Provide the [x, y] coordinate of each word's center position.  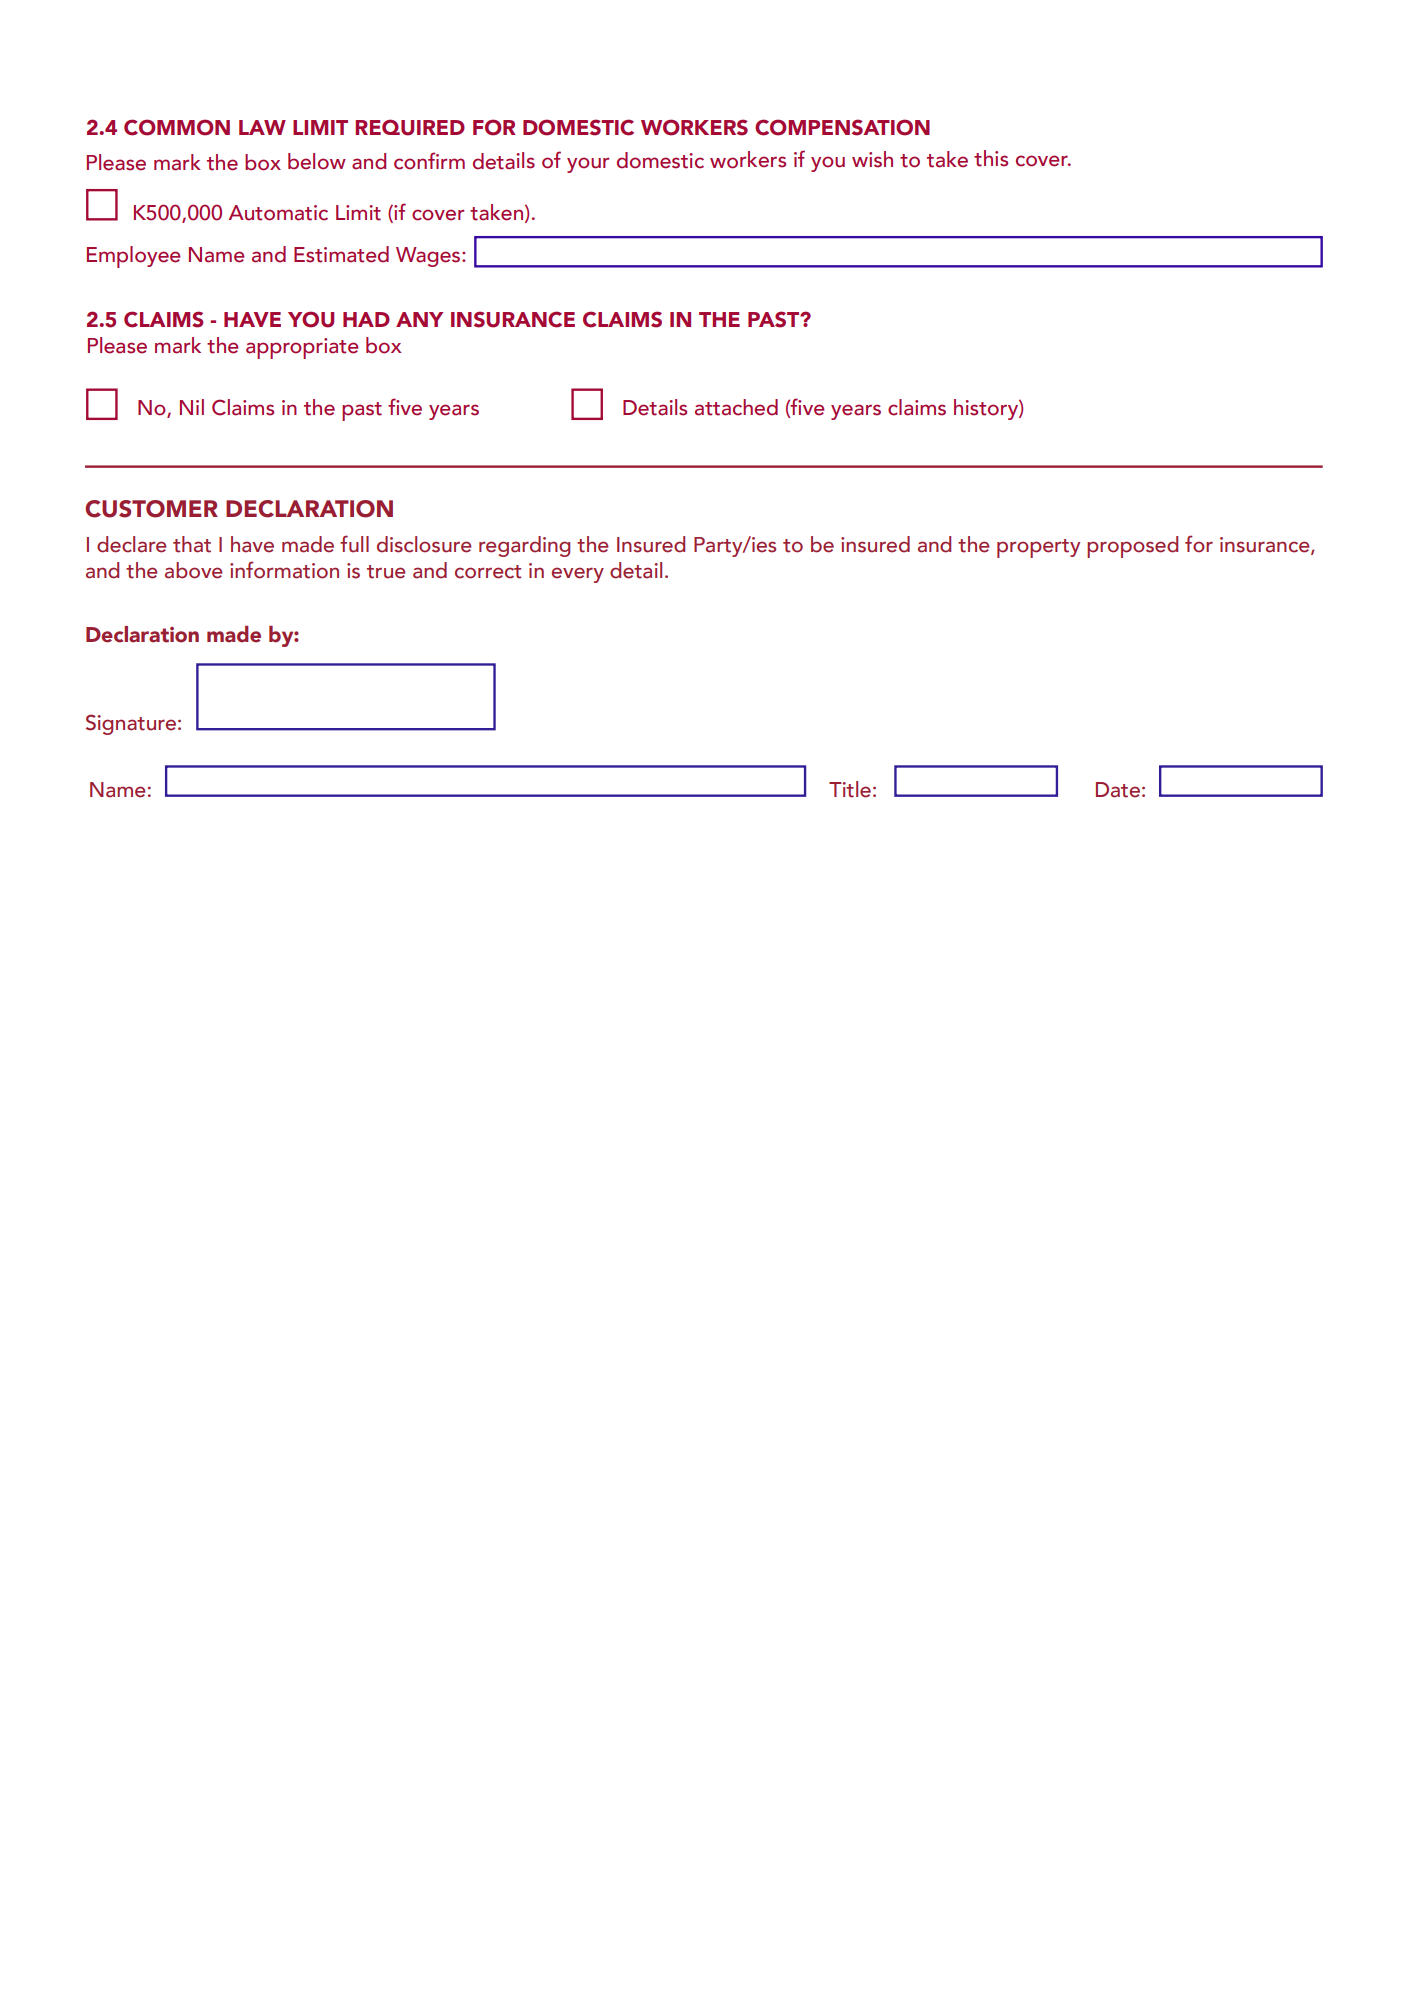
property [1038, 548]
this [991, 158]
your [588, 165]
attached [736, 407]
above [194, 570]
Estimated [341, 254]
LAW [262, 127]
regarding [524, 546]
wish [872, 159]
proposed [1132, 547]
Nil [192, 407]
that [192, 544]
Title [850, 789]
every [578, 575]
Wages [429, 257]
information [284, 570]
